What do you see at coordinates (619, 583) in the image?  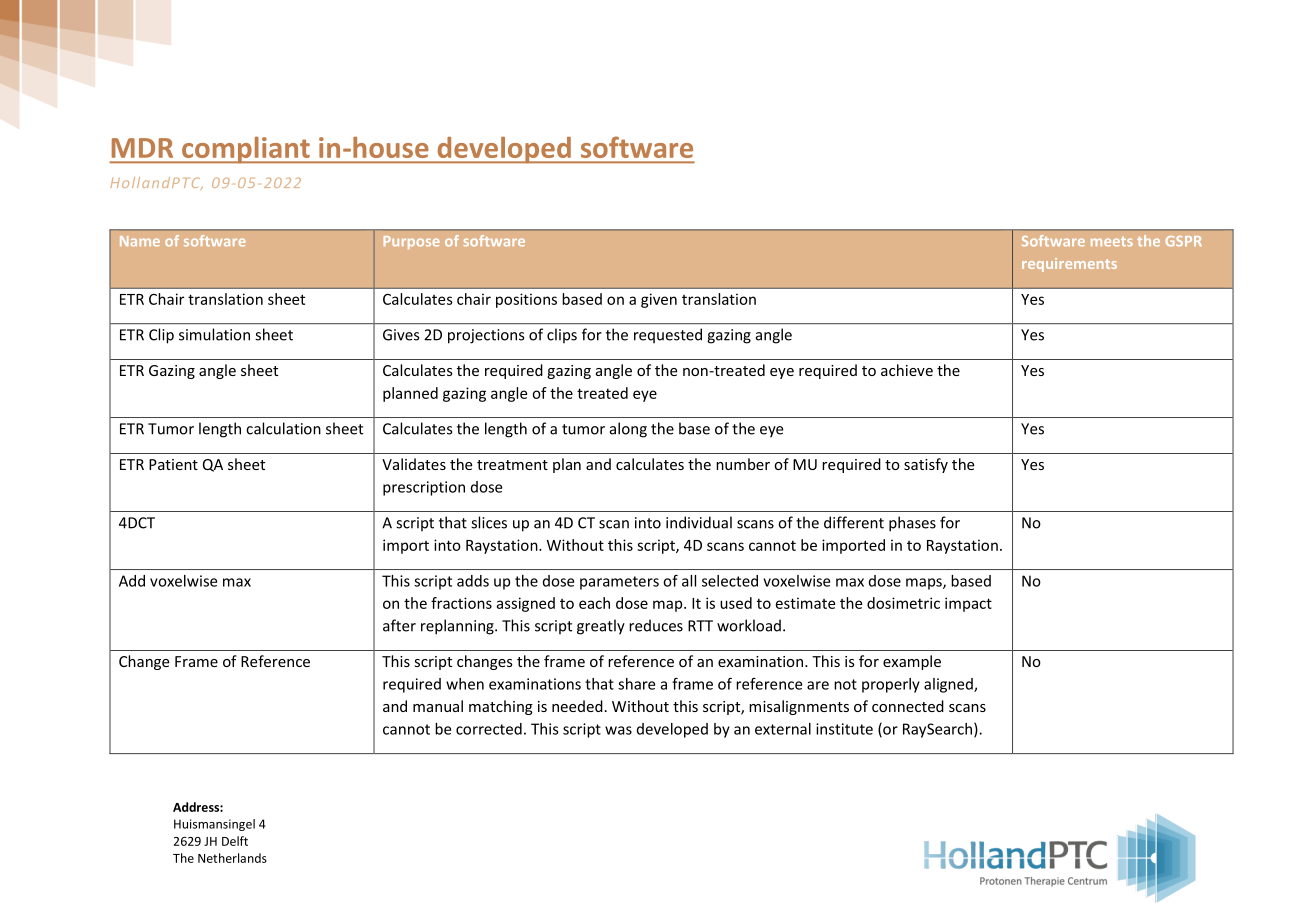 I see `parameters` at bounding box center [619, 583].
